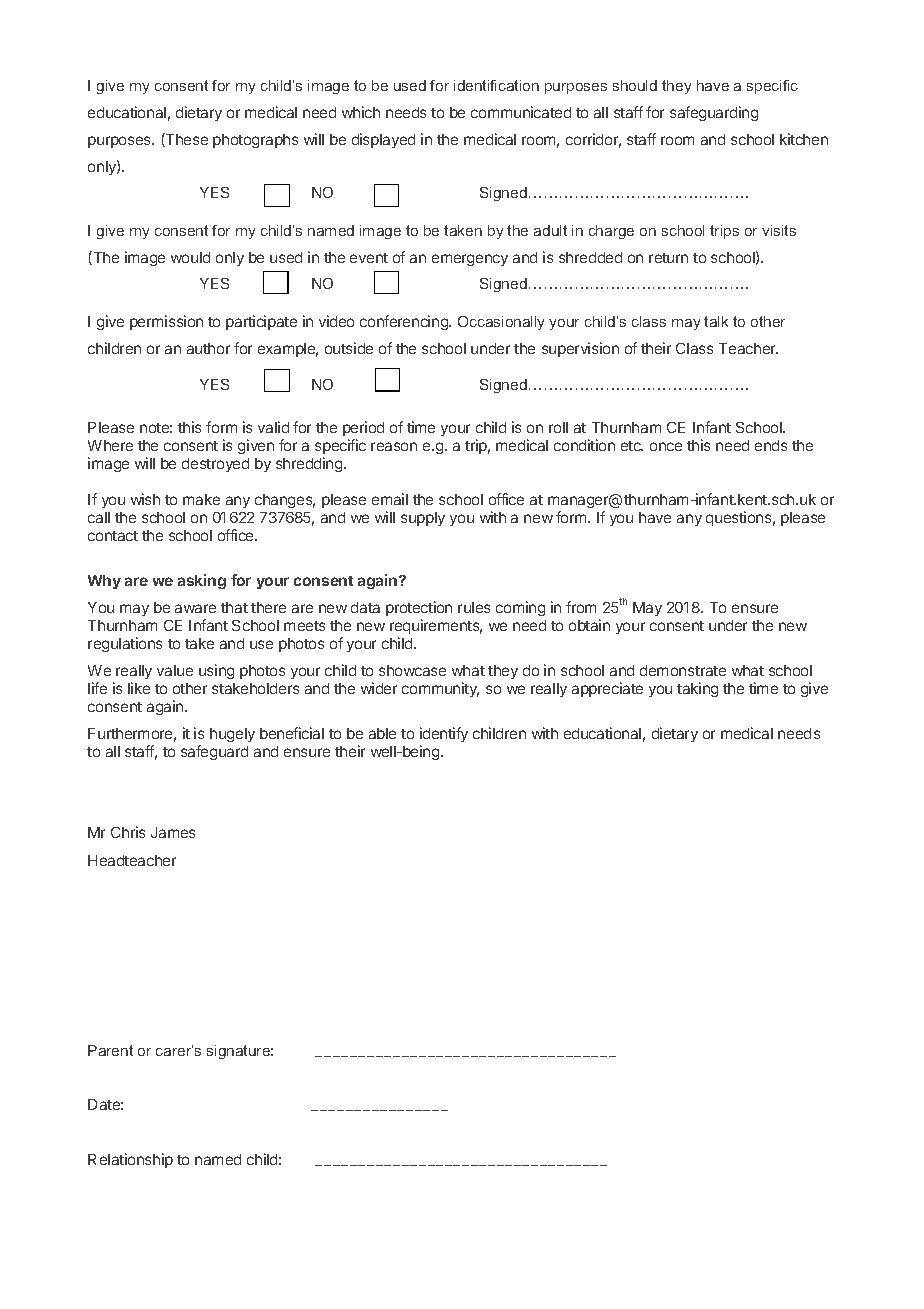 This page has height=1309, width=924. Describe the element at coordinates (215, 465) in the page. I see `destroyed` at that location.
